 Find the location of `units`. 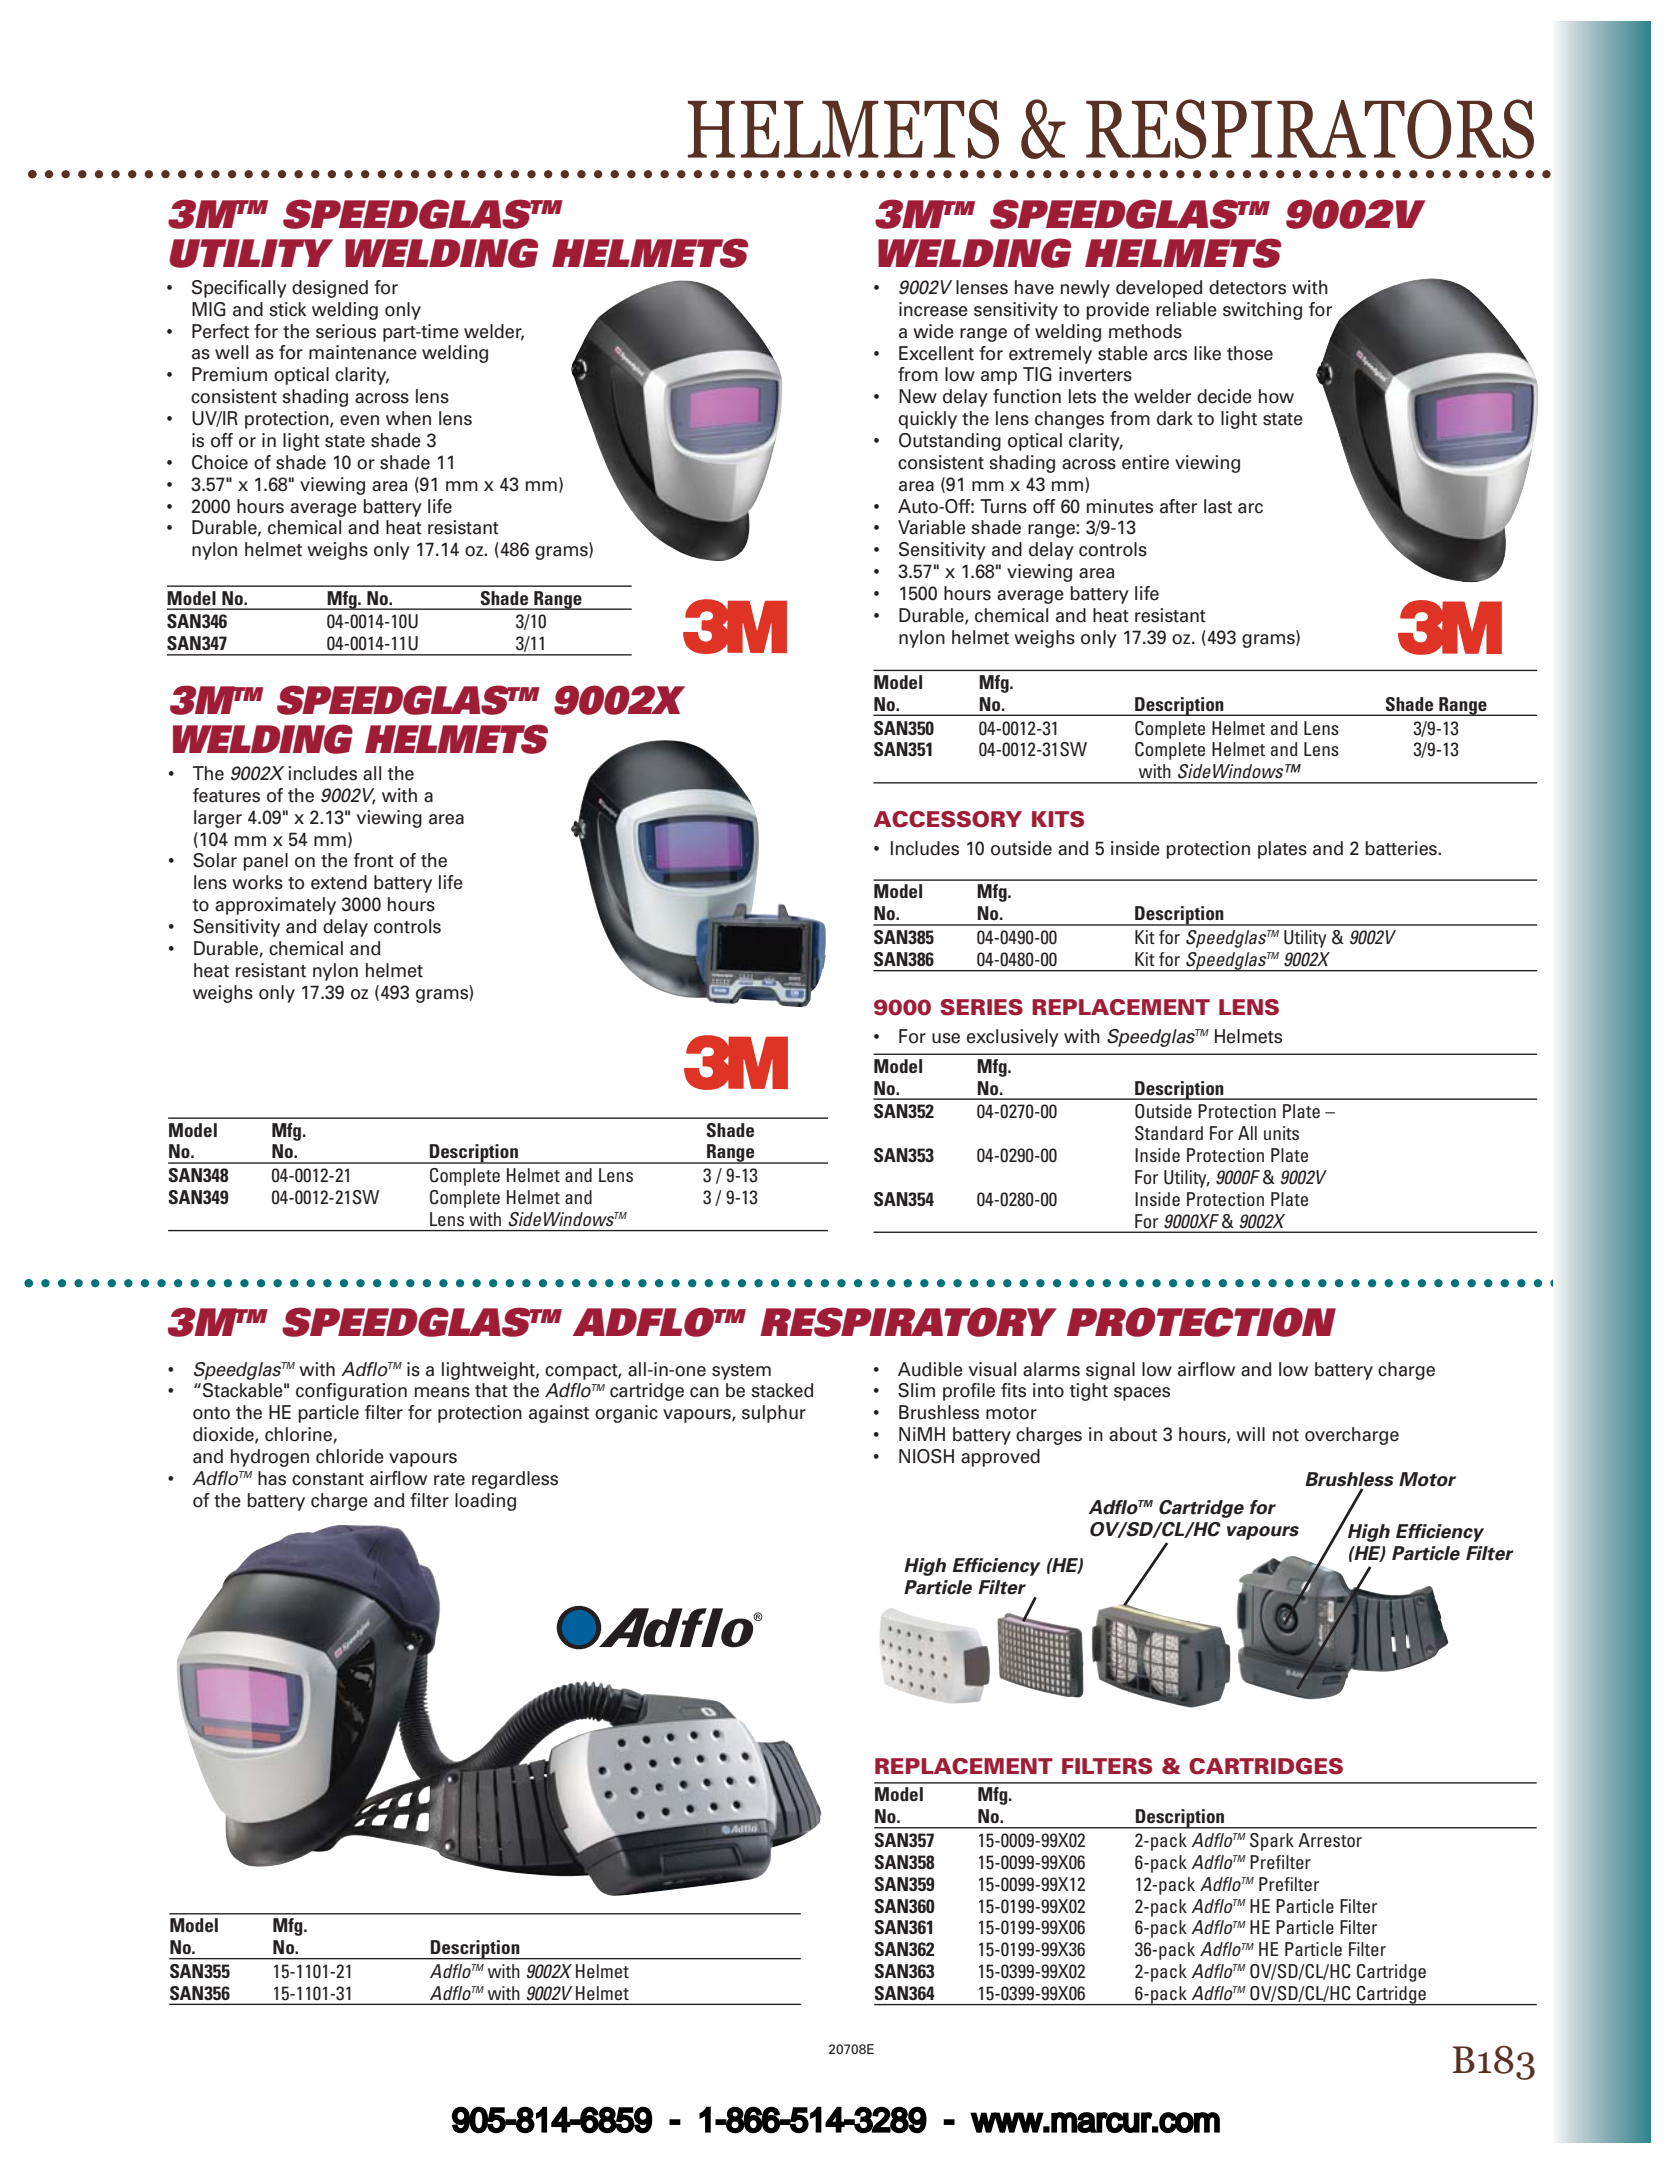

units is located at coordinates (1281, 1133).
